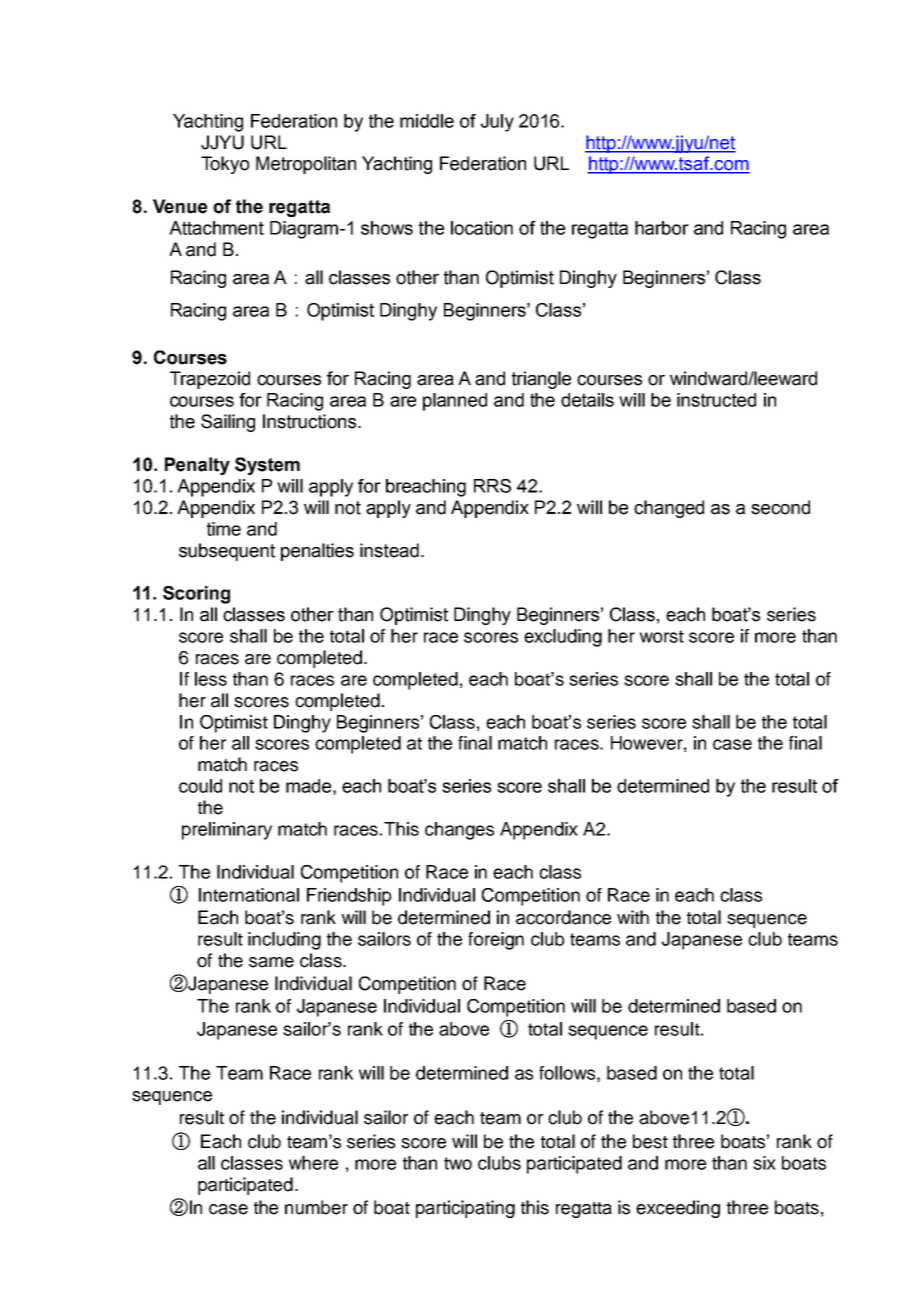 The height and width of the image is (1308, 924). I want to click on RRS, so click(492, 486).
